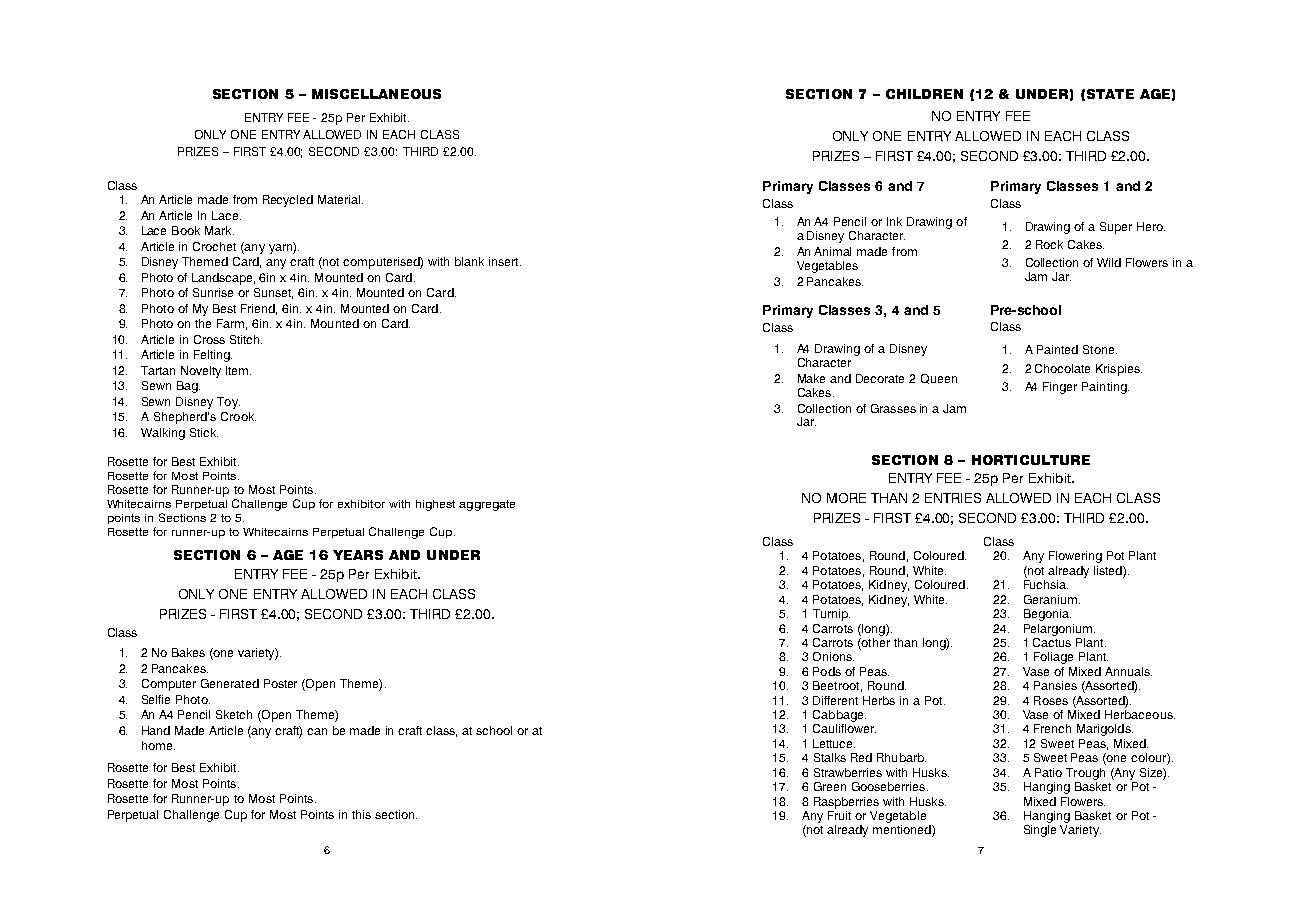  Describe the element at coordinates (1057, 349) in the screenshot. I see `Painted` at that location.
